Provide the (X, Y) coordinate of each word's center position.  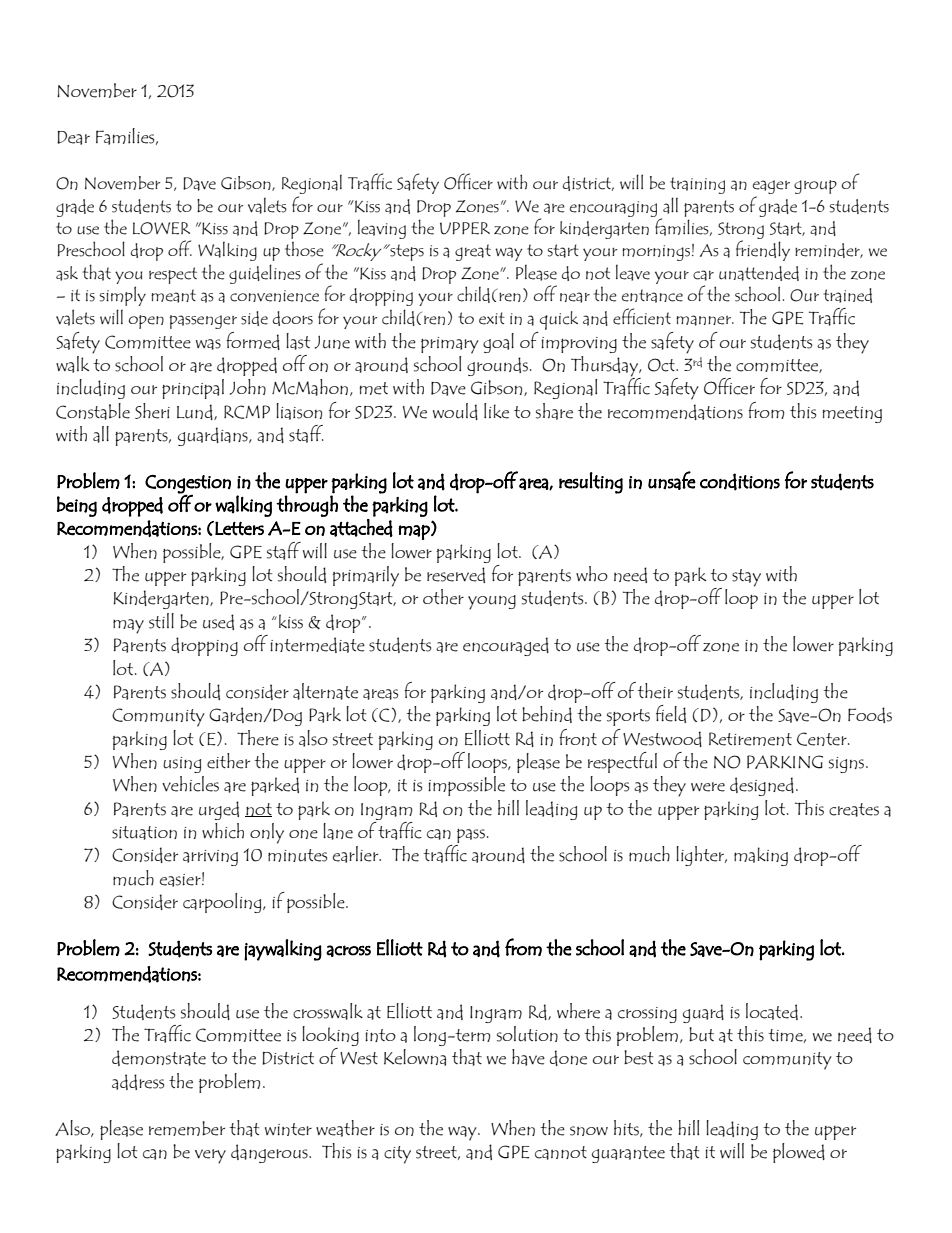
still (161, 621)
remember (187, 1128)
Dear (73, 138)
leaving (382, 229)
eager (771, 188)
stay (746, 578)
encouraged (506, 646)
